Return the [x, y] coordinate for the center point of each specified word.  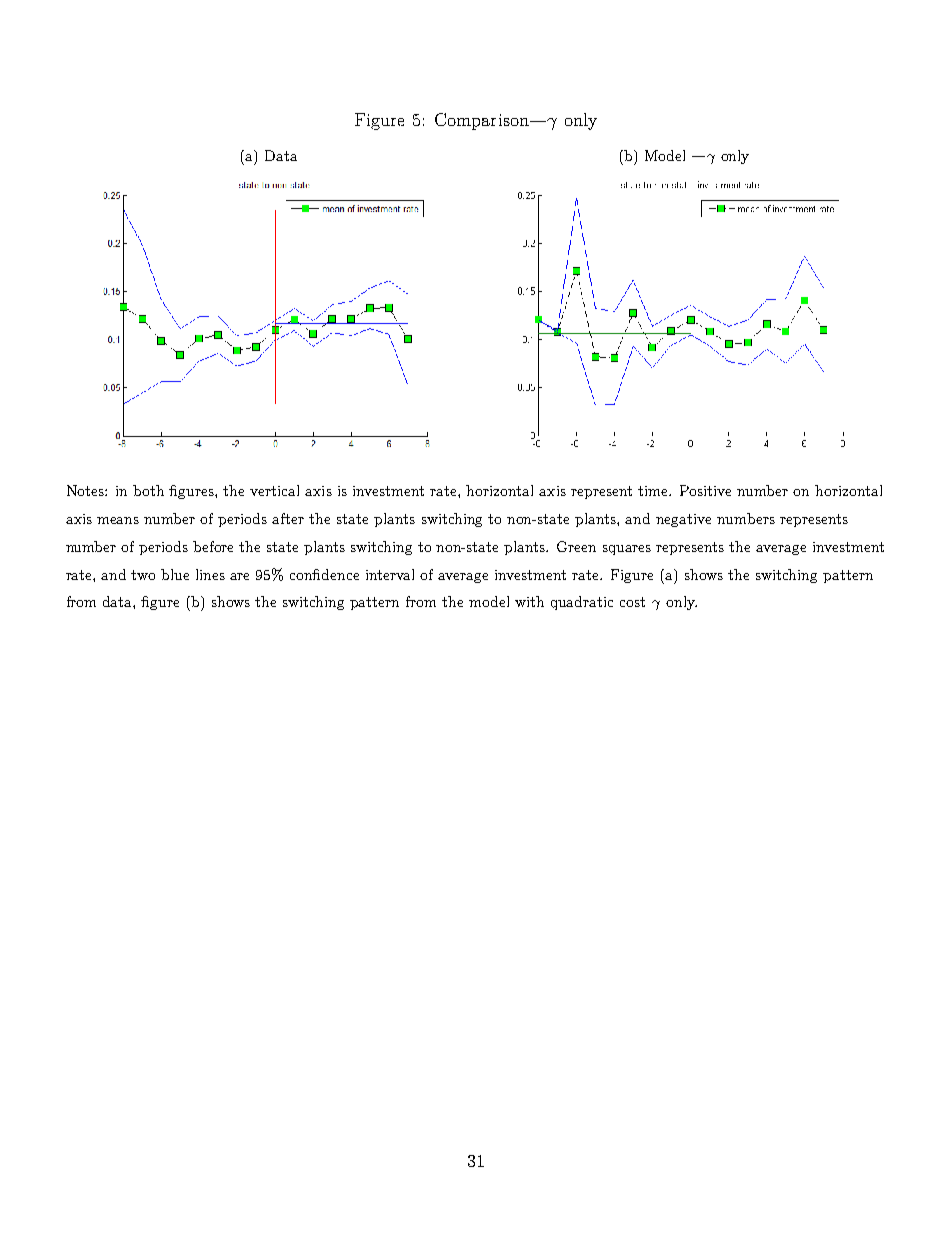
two [143, 575]
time [654, 491]
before [213, 546]
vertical [274, 490]
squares [627, 550]
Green [576, 546]
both [148, 490]
